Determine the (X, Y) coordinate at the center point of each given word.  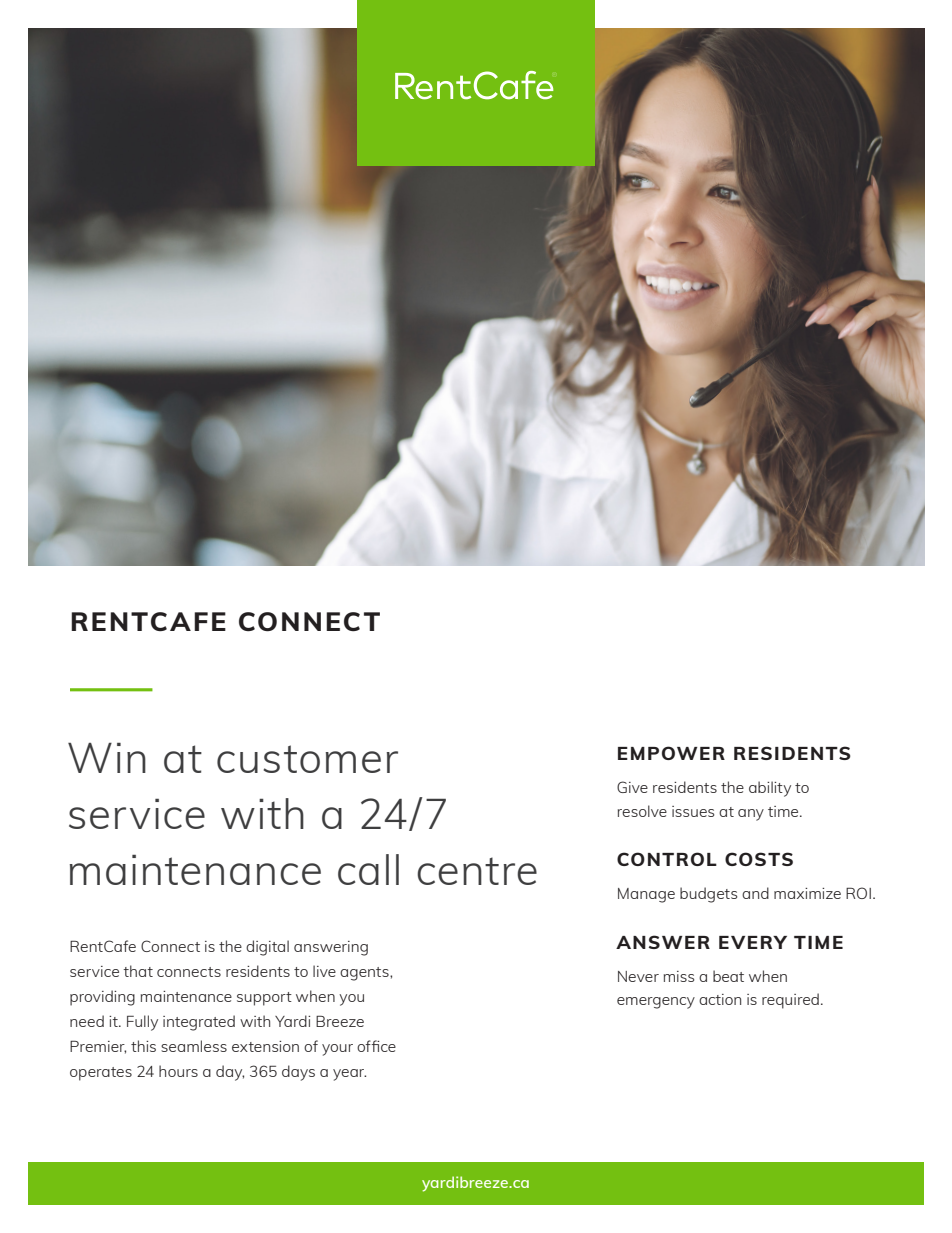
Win (107, 757)
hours (178, 1071)
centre (477, 871)
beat (728, 976)
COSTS (759, 859)
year (349, 1075)
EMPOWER (671, 753)
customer (307, 759)
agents (365, 974)
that (138, 971)
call (368, 869)
